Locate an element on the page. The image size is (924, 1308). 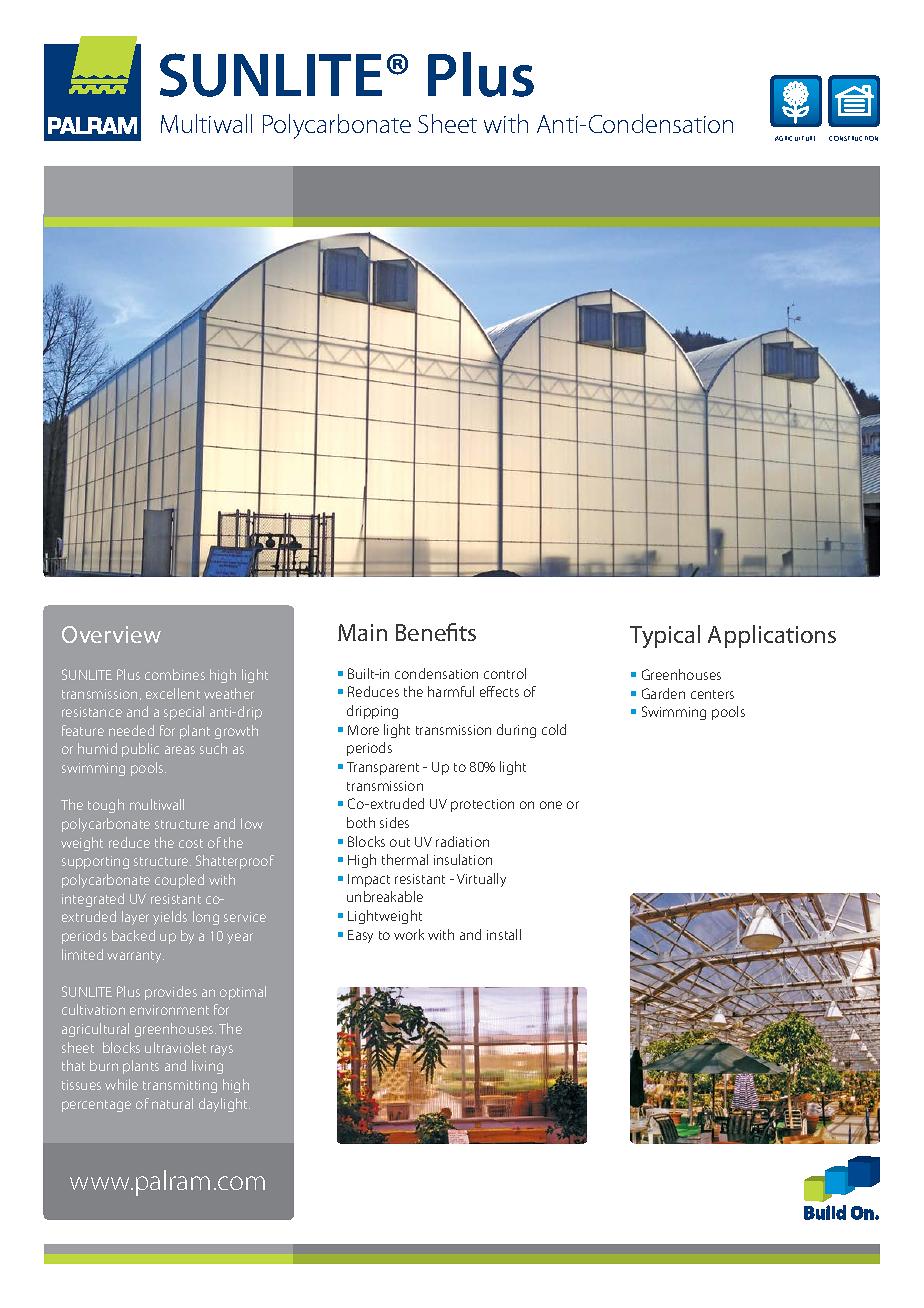
AGRICULTURE is located at coordinates (795, 138).
